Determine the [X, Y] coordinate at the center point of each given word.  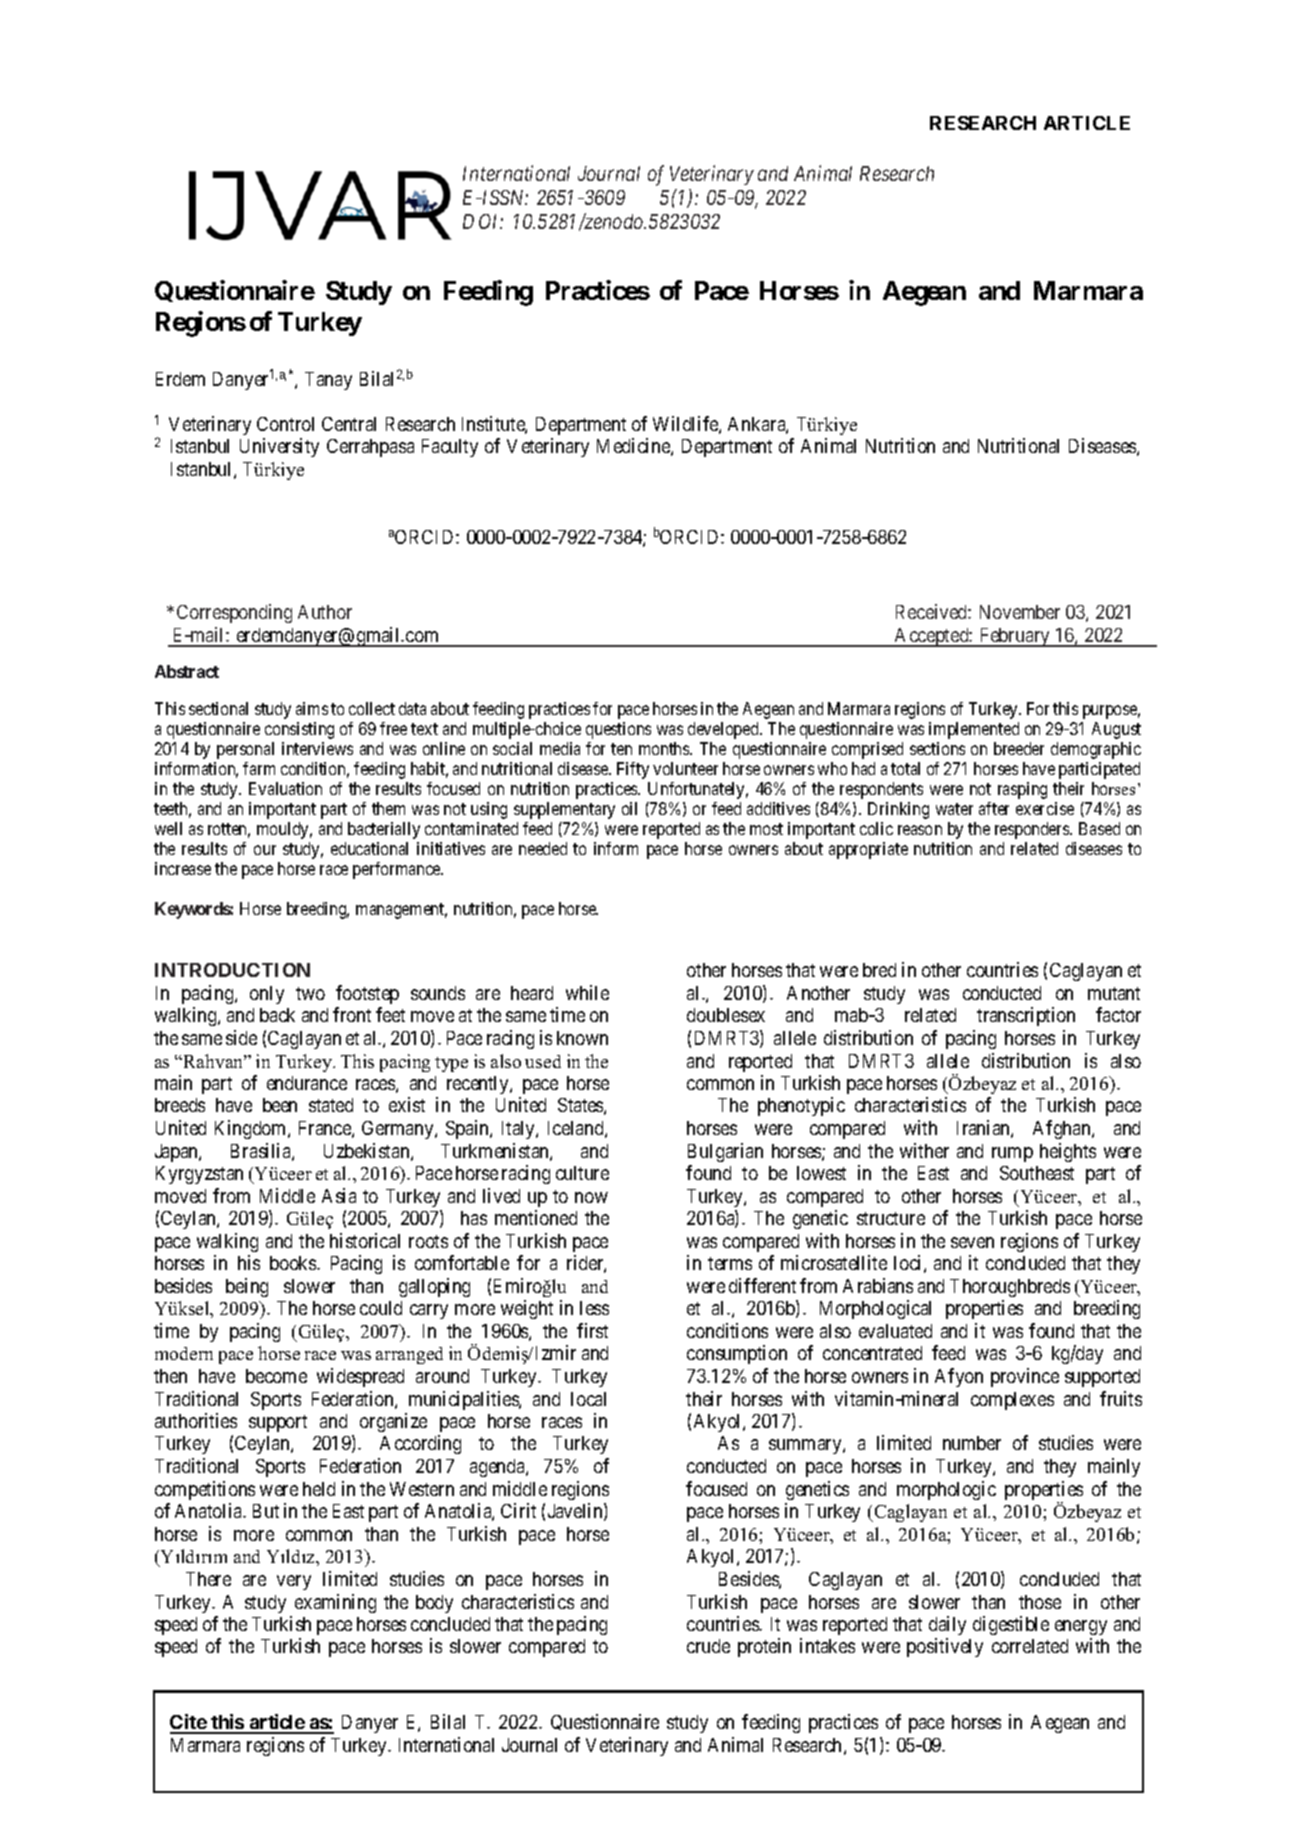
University [279, 447]
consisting [299, 730]
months [665, 748]
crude [708, 1646]
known [582, 1038]
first [592, 1330]
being [247, 1287]
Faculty [450, 448]
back [277, 1015]
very [294, 1582]
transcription [1026, 1016]
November [1020, 612]
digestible [1011, 1625]
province [1025, 1377]
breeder [1019, 748]
